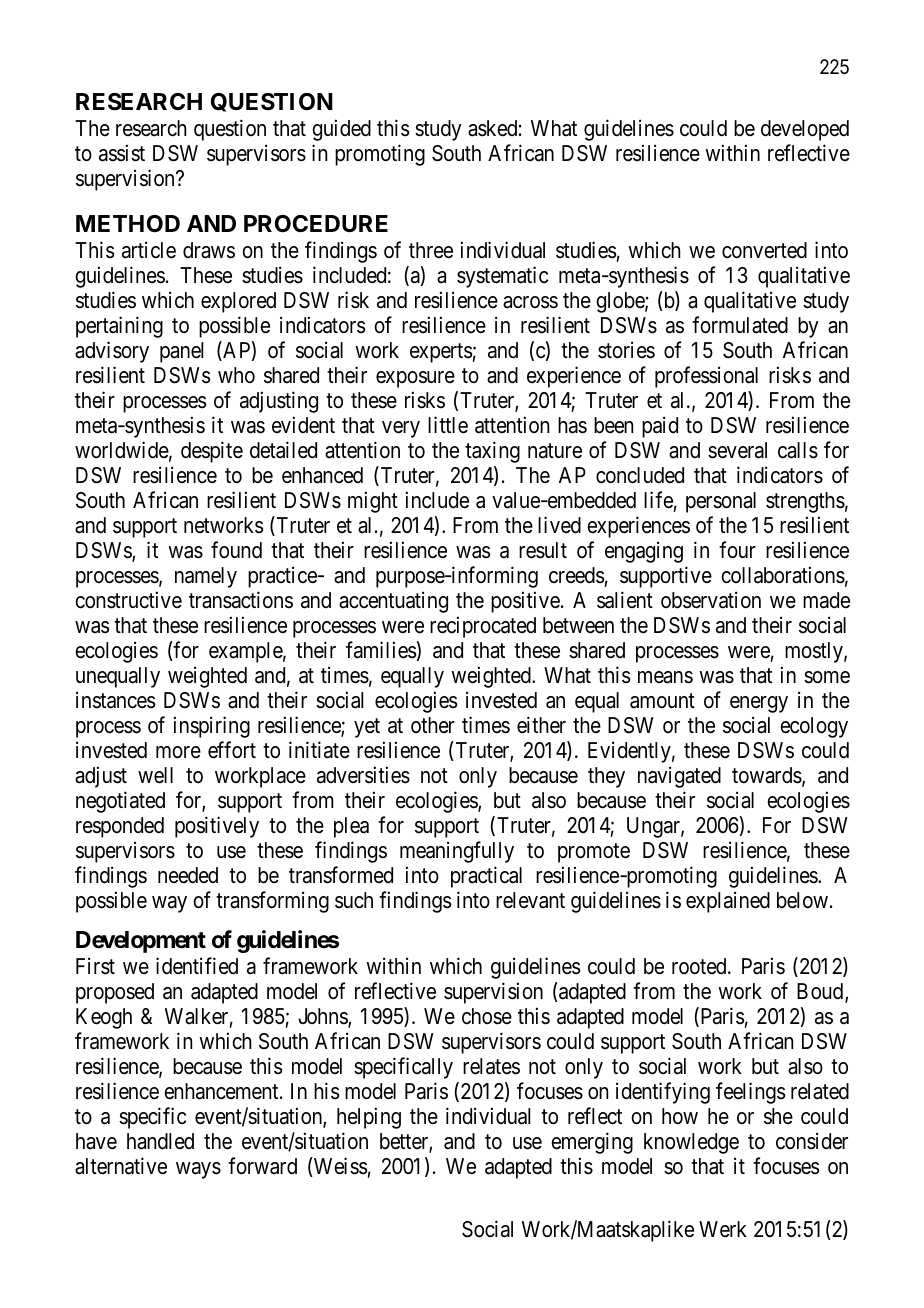 This image has width=924, height=1308. I want to click on three, so click(431, 250).
